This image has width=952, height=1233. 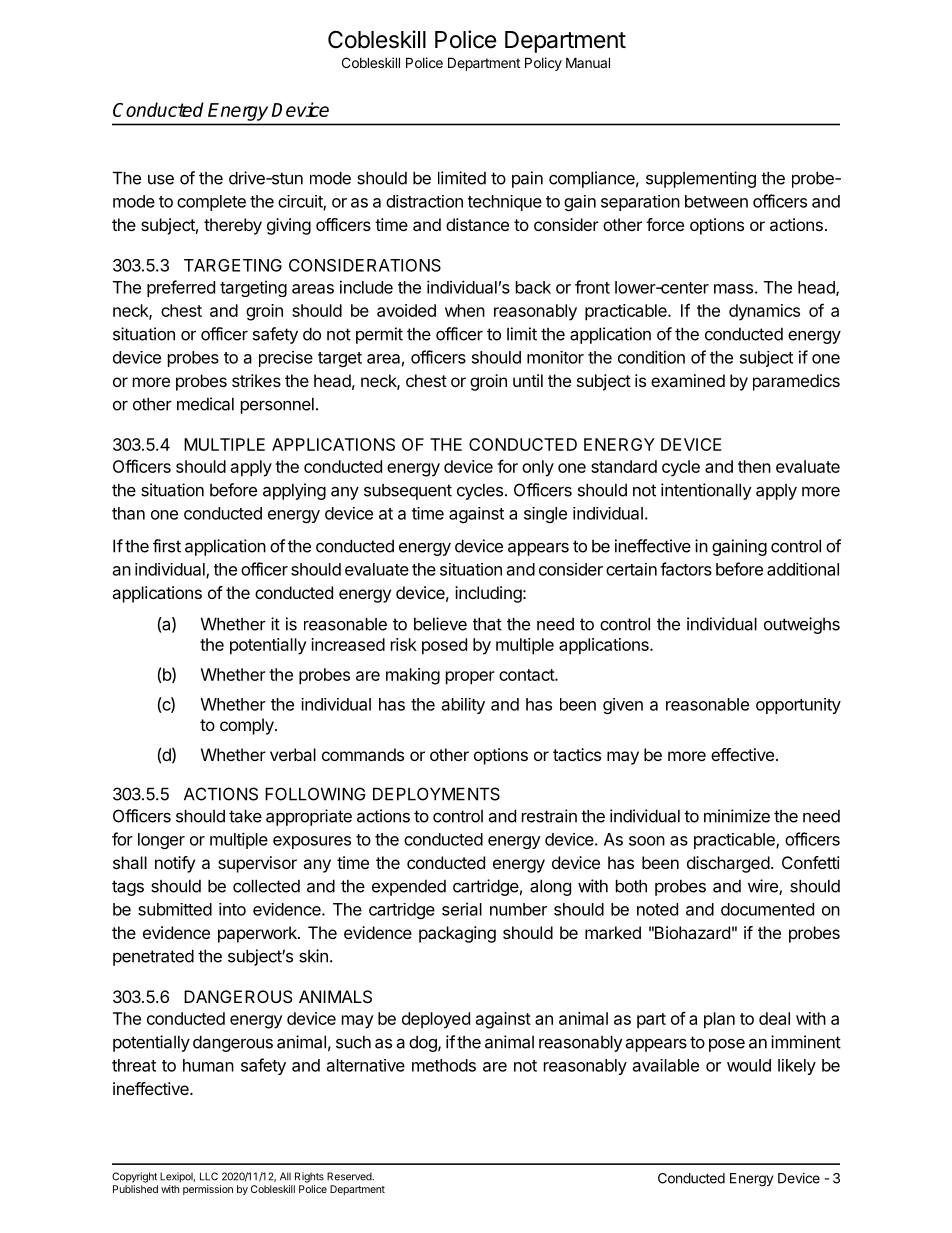 What do you see at coordinates (728, 864) in the image?
I see `discharged` at bounding box center [728, 864].
